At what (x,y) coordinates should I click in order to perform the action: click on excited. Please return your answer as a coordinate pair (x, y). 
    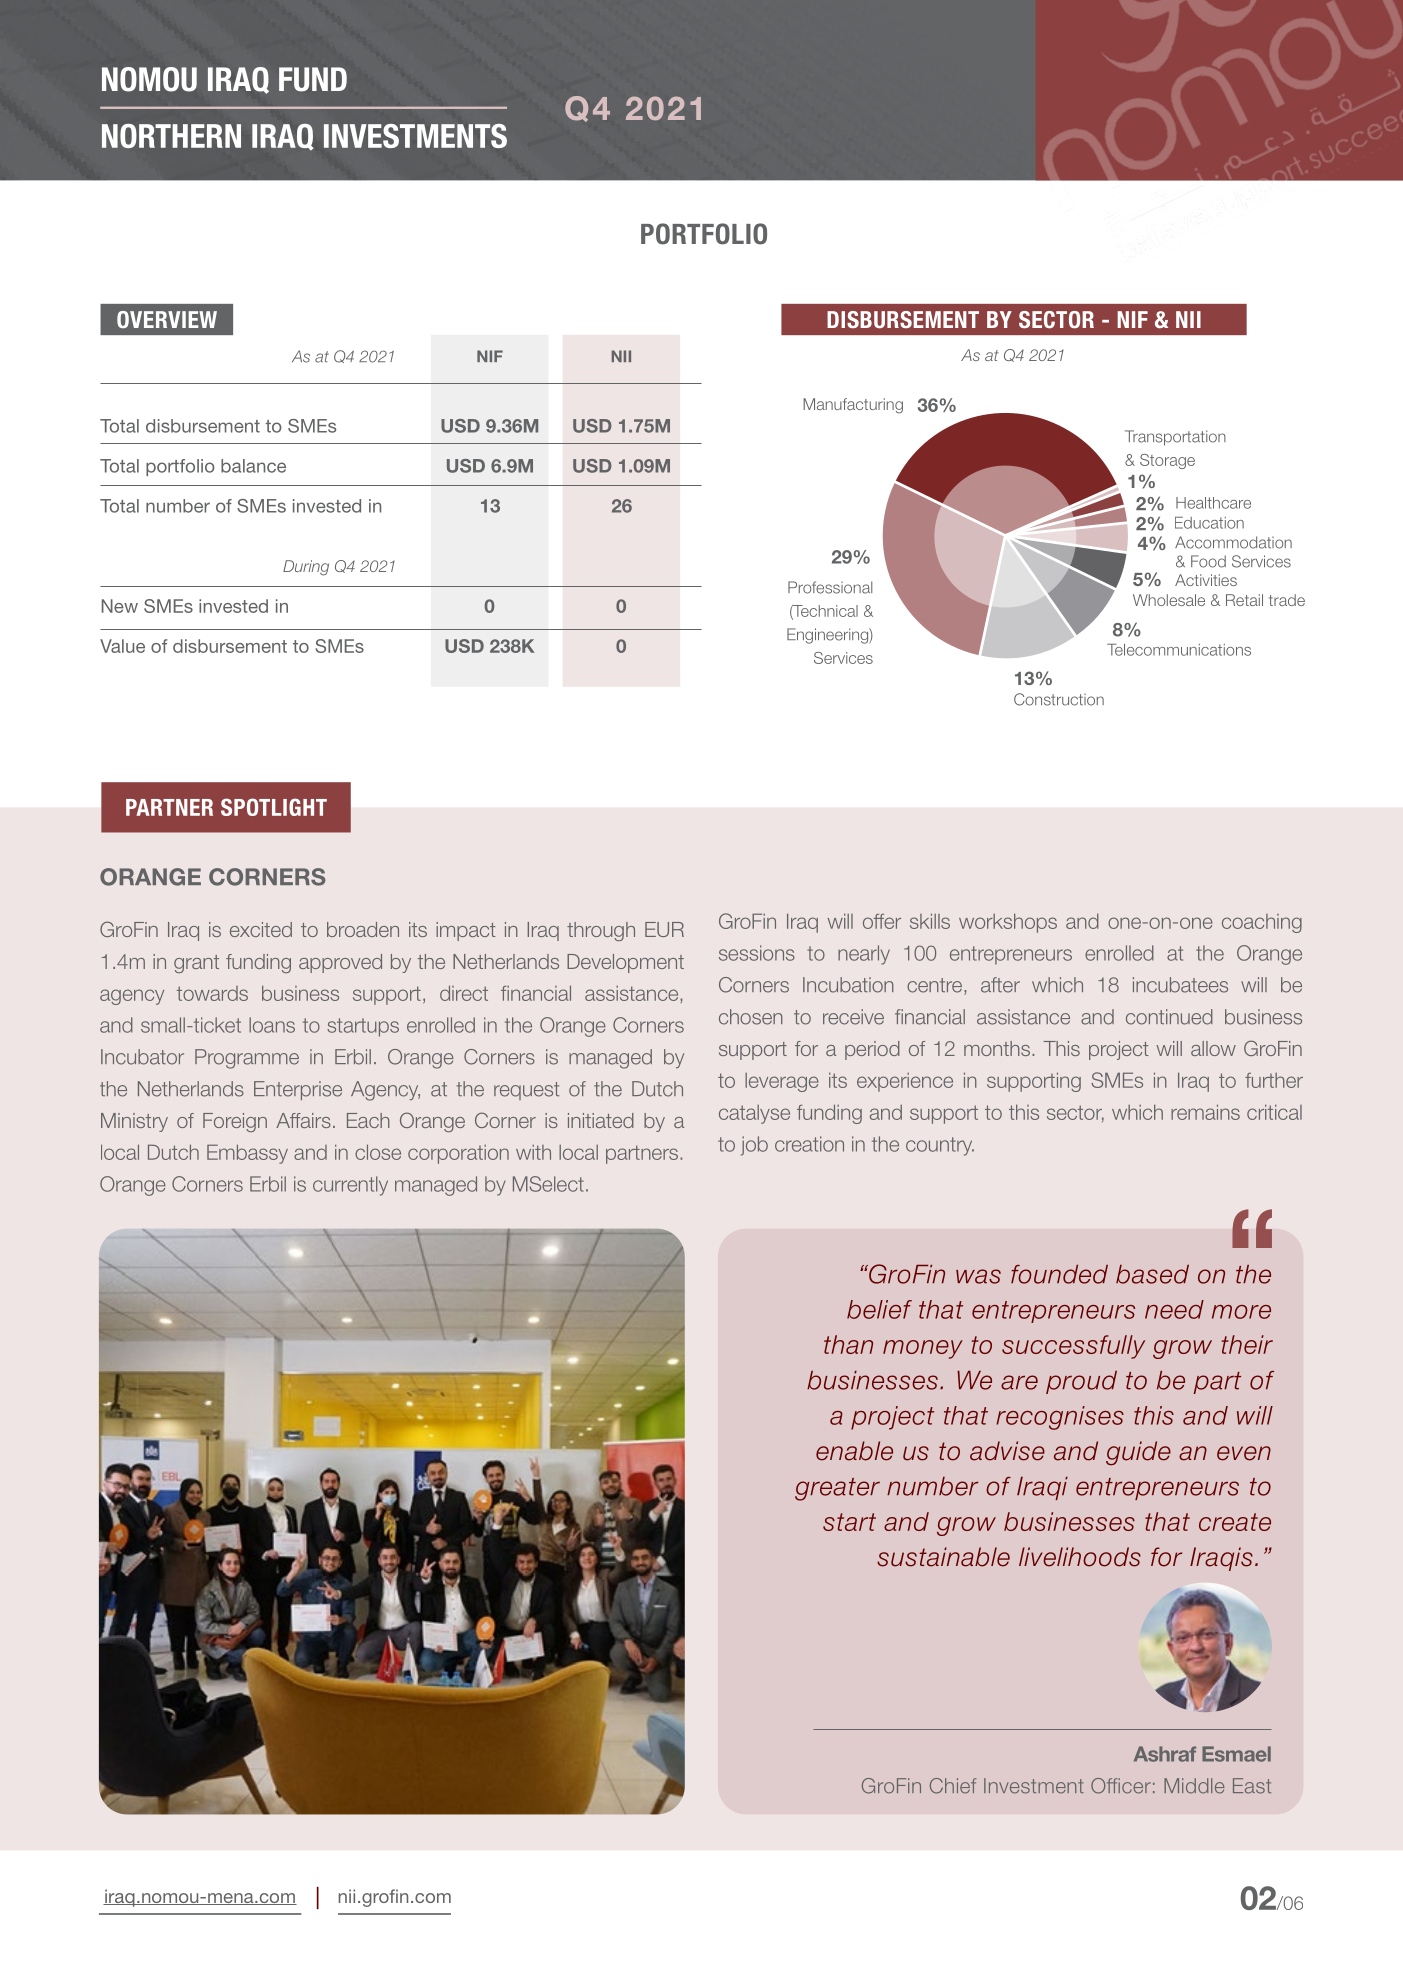
    Looking at the image, I should click on (261, 929).
